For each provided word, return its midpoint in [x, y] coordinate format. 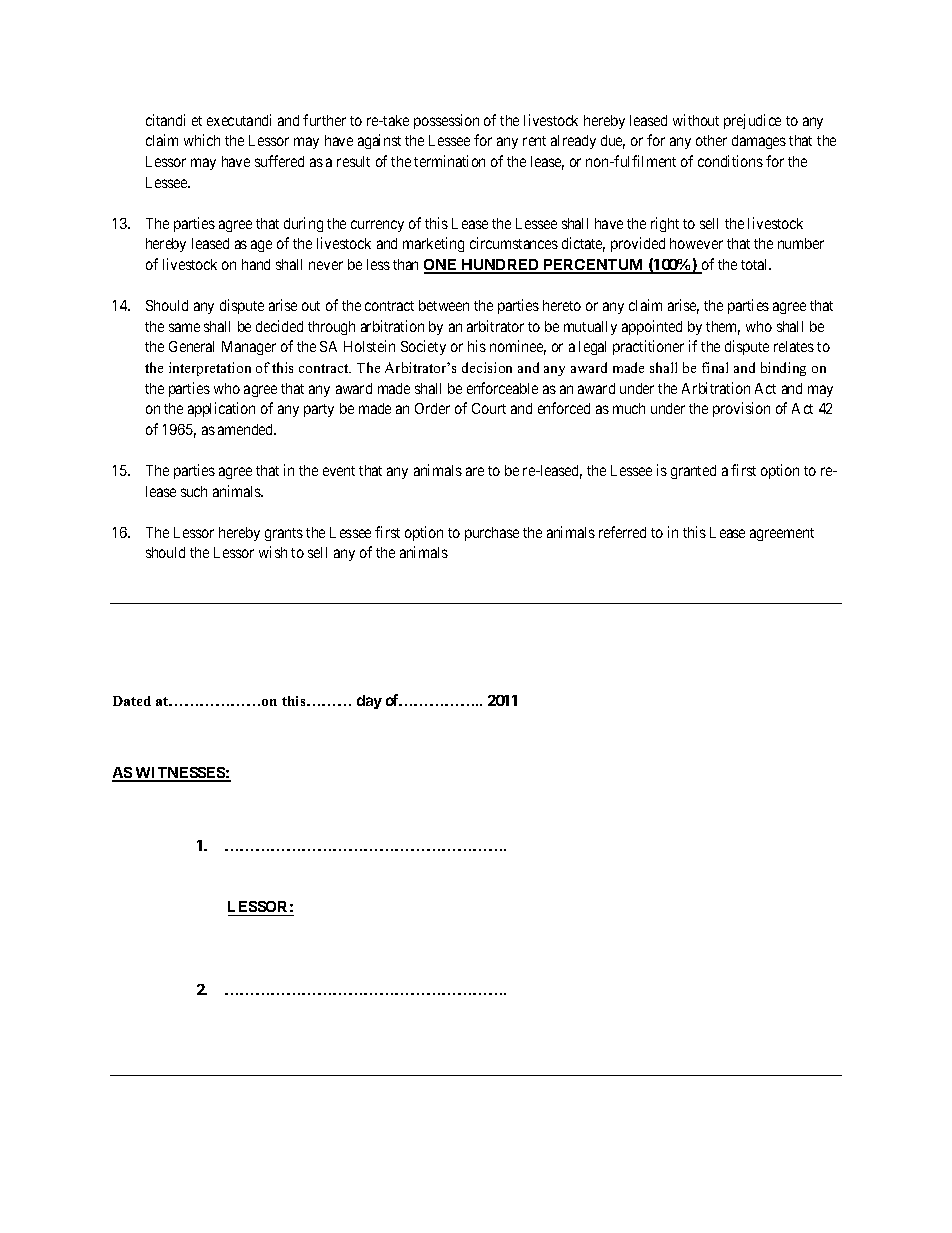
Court [489, 408]
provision [741, 409]
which [202, 140]
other [711, 140]
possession [446, 121]
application [221, 409]
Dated [132, 701]
